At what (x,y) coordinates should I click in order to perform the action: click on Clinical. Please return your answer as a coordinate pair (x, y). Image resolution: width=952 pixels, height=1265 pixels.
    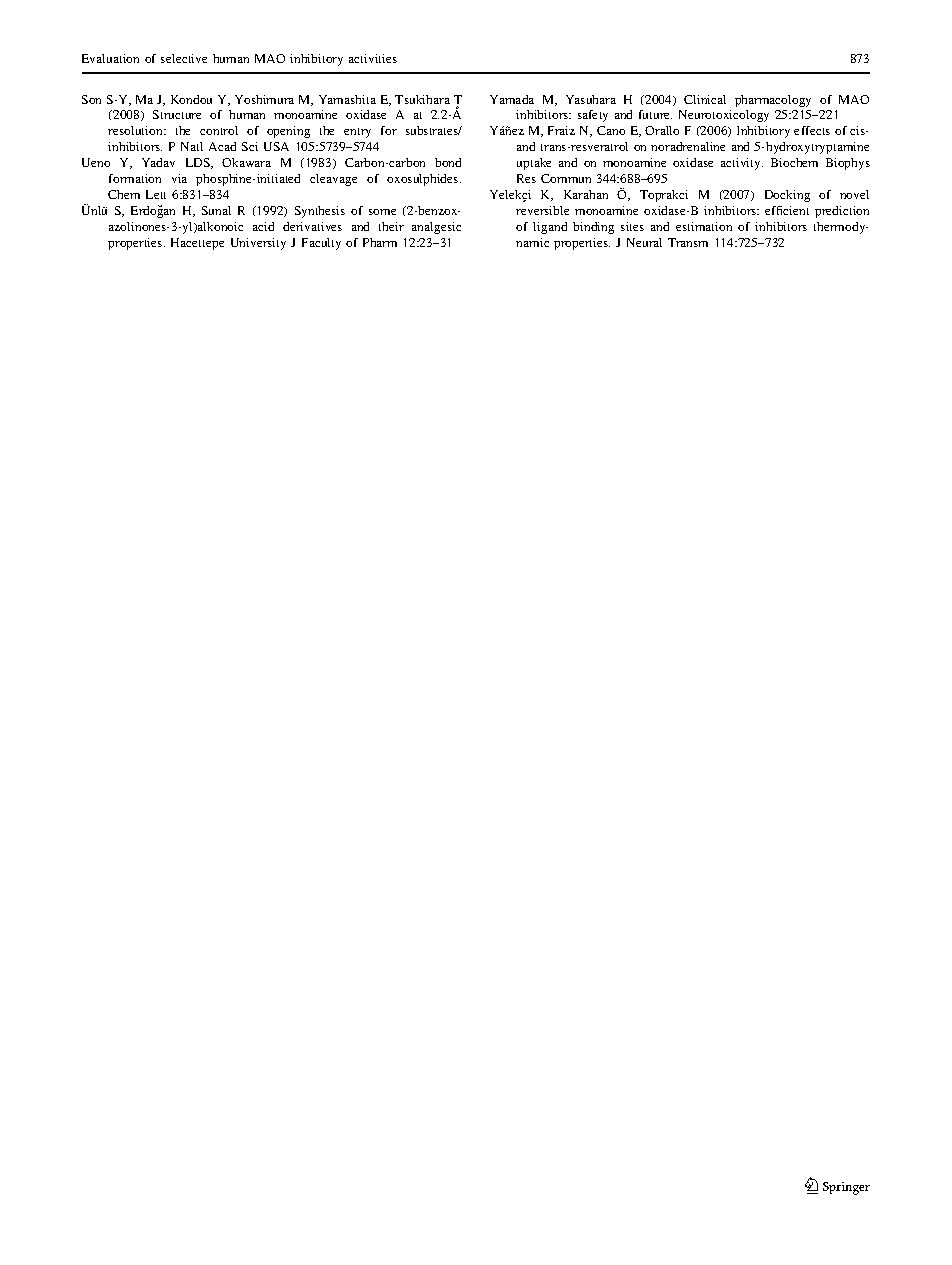
    Looking at the image, I should click on (705, 99).
